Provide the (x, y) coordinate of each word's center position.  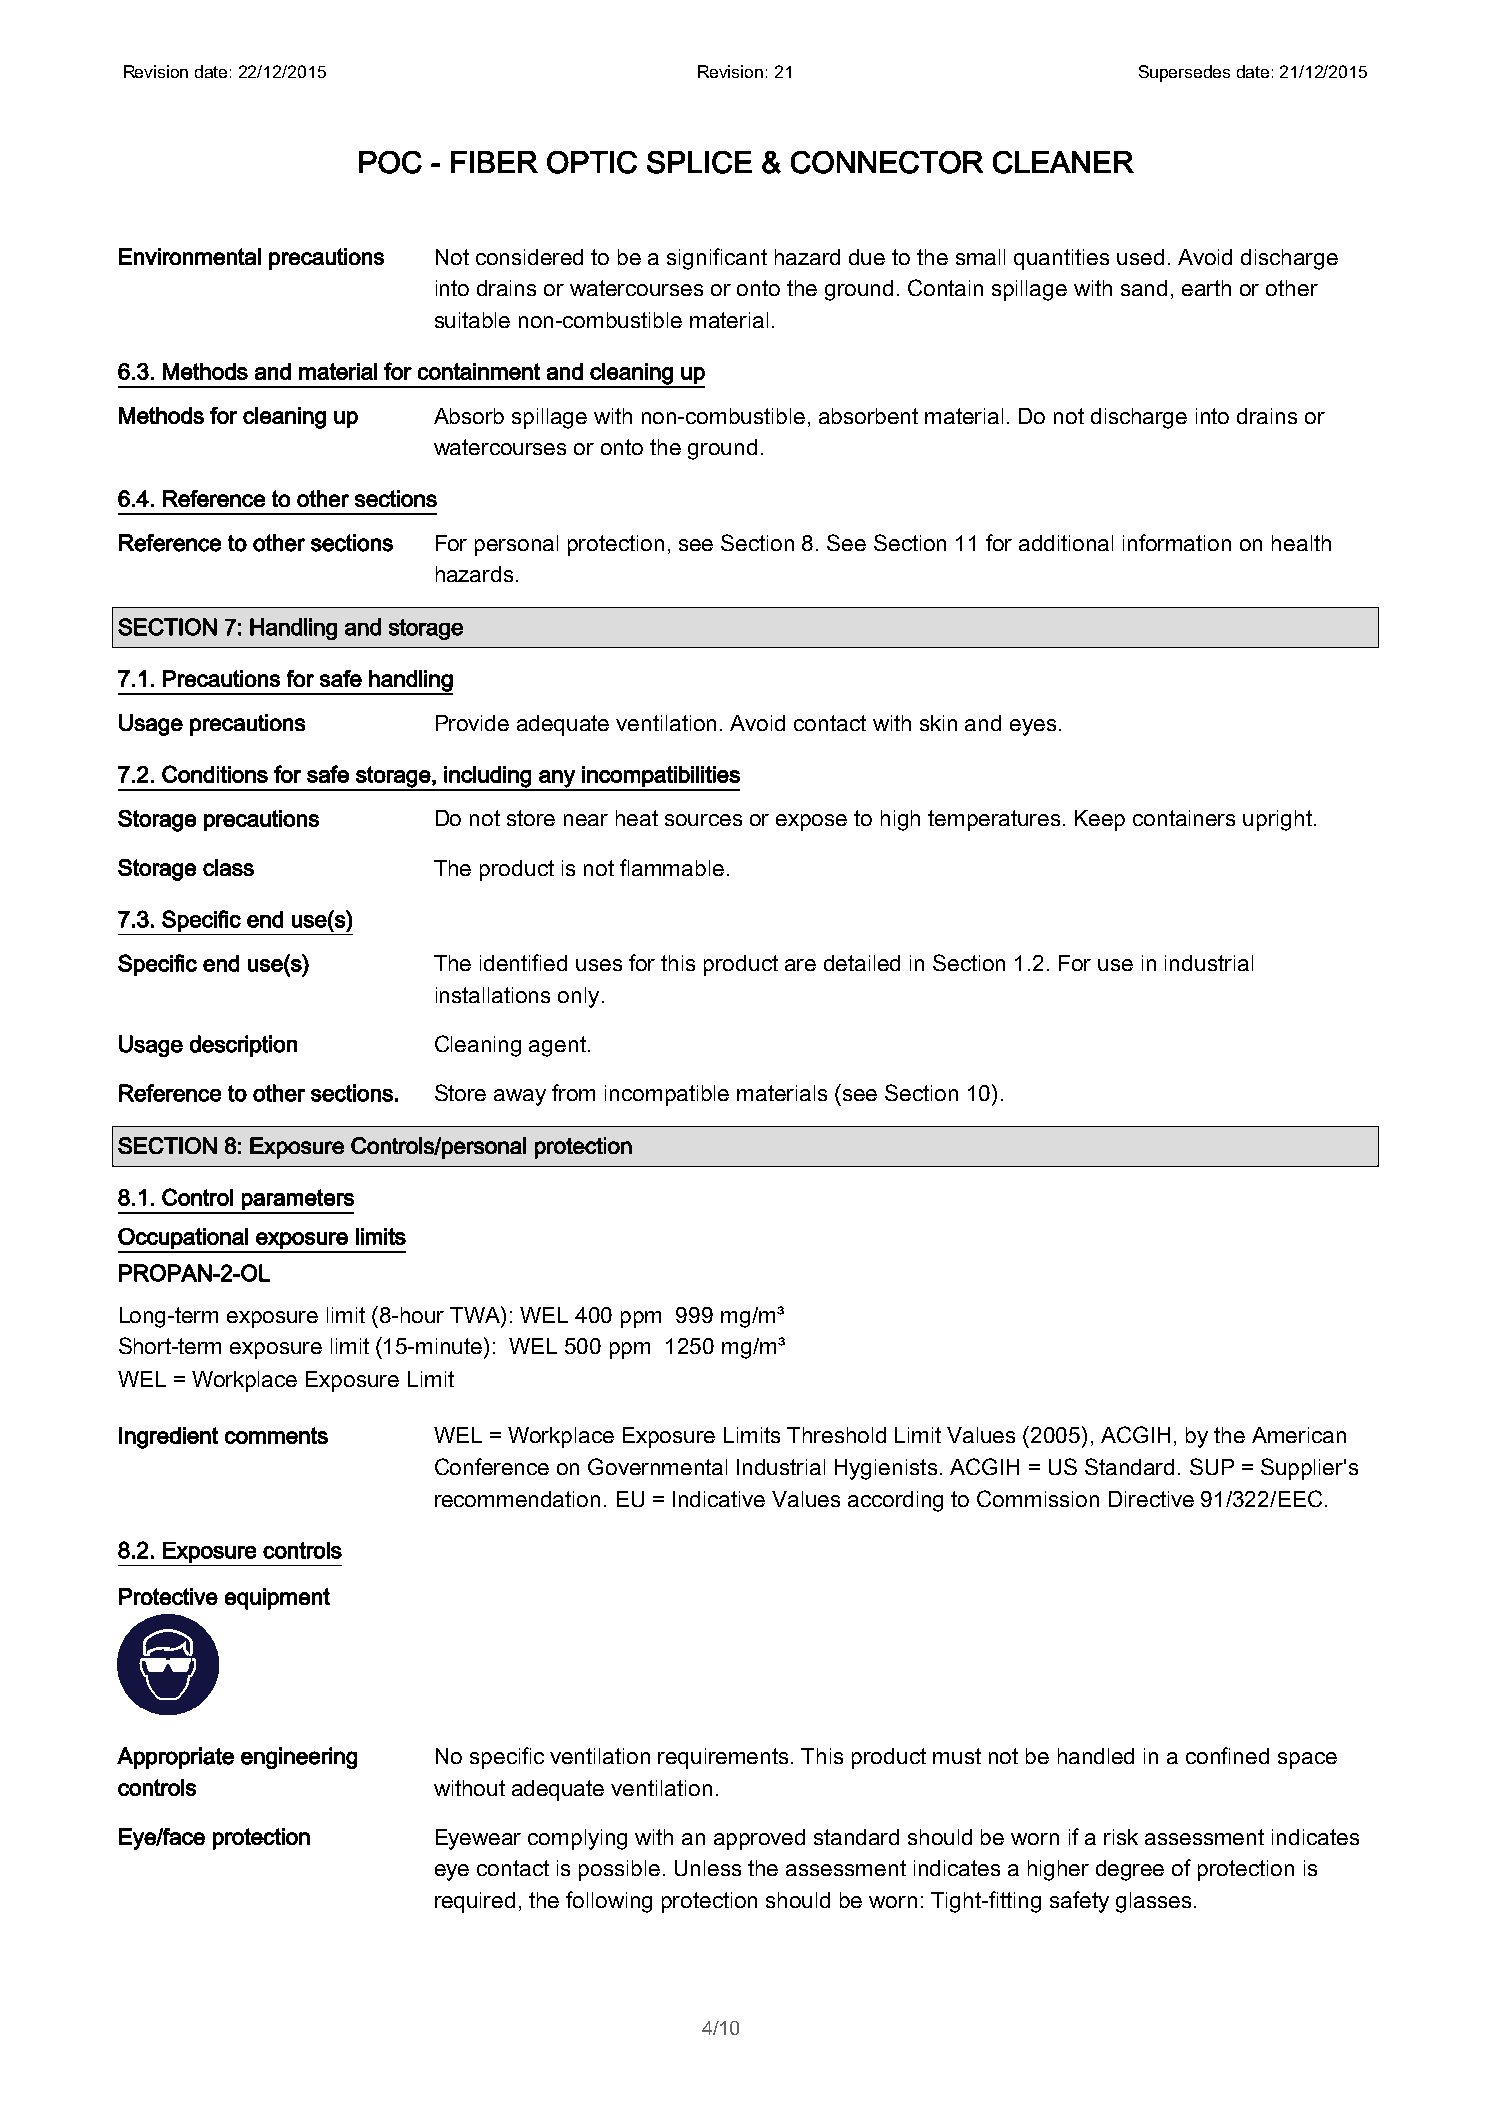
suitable (472, 320)
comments (276, 1435)
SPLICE (699, 162)
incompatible (667, 1095)
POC (390, 162)
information (1177, 542)
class (228, 867)
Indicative (719, 1499)
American (1299, 1435)
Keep (1100, 820)
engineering (299, 1758)
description (243, 1046)
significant (717, 259)
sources (703, 820)
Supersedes (1184, 73)
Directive (1151, 1499)
